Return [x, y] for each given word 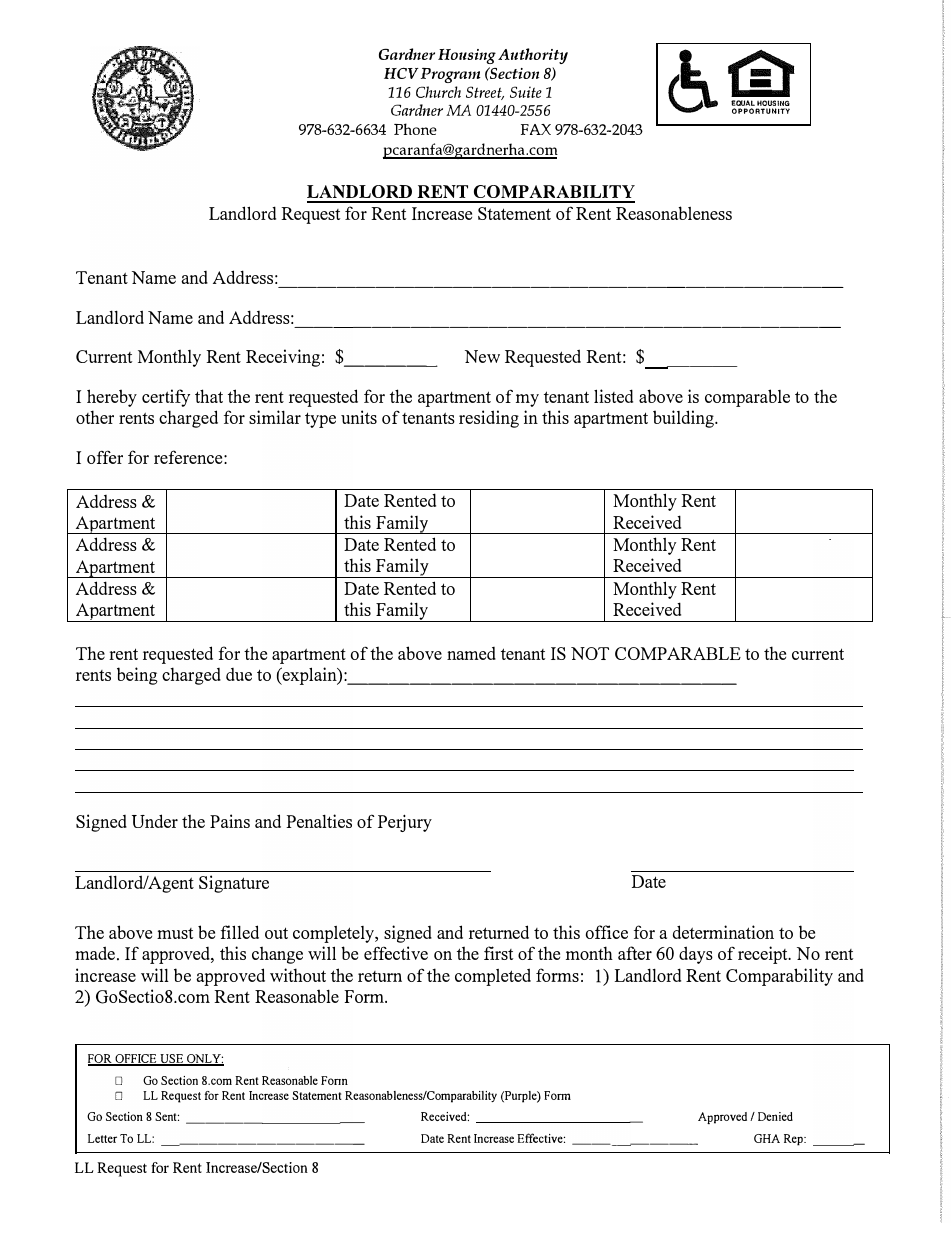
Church [438, 92]
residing [489, 419]
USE [171, 1060]
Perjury [405, 823]
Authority [533, 58]
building [685, 419]
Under [155, 821]
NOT [590, 653]
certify [166, 398]
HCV [401, 73]
